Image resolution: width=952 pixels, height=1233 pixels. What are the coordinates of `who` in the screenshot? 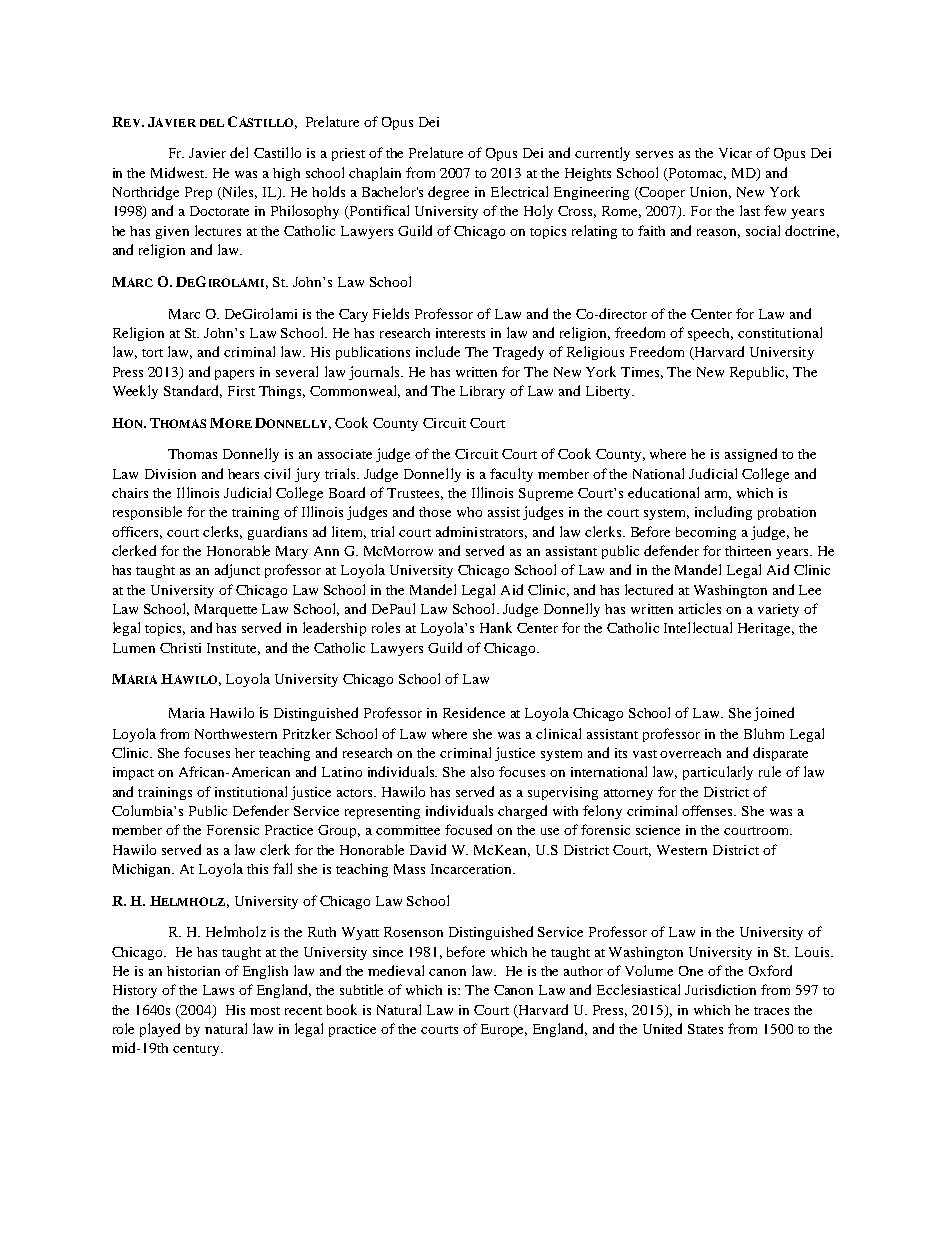 It's located at (469, 512).
